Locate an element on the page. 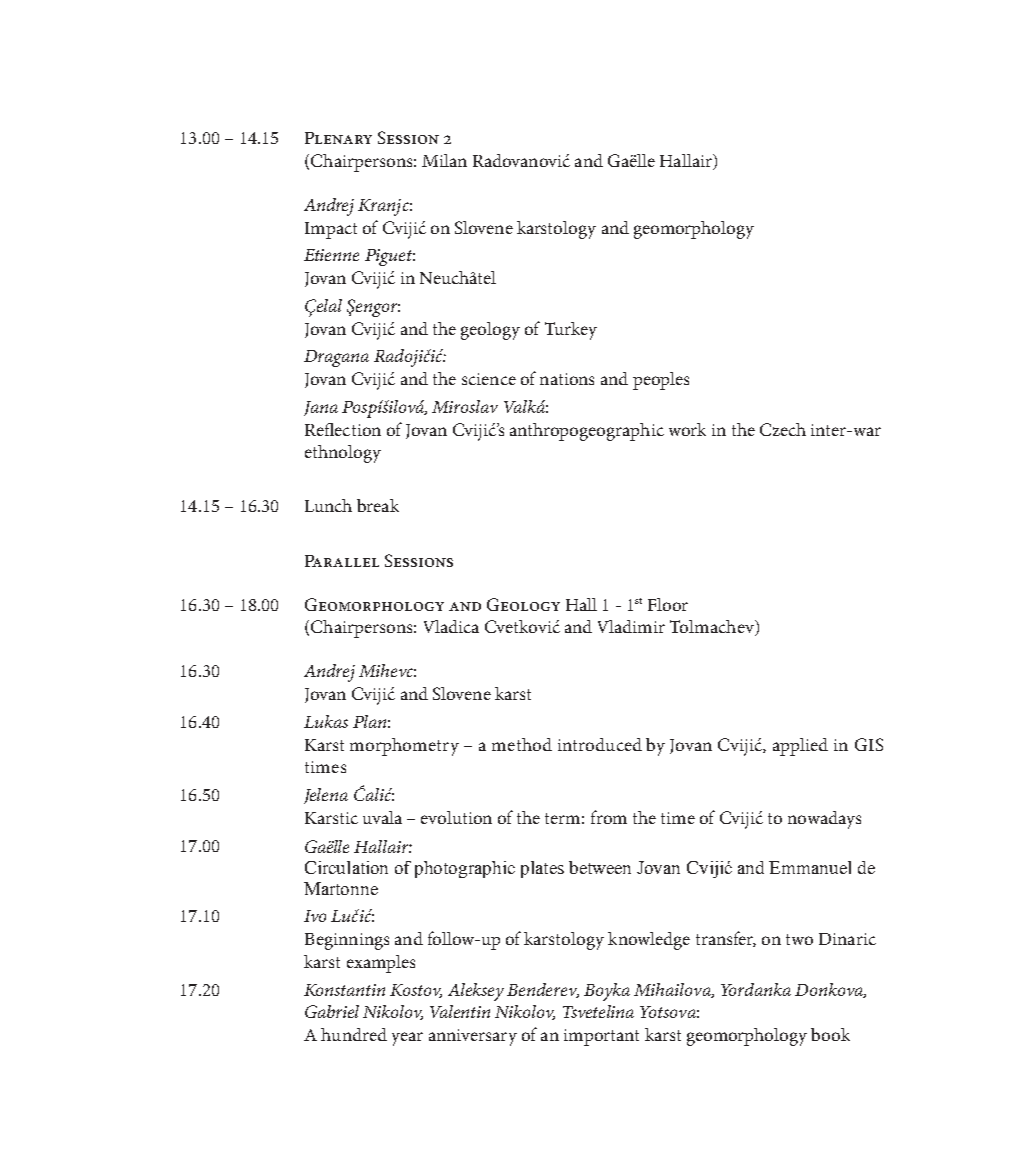 The width and height of the document is (1029, 1176). Plenary is located at coordinates (338, 138).
